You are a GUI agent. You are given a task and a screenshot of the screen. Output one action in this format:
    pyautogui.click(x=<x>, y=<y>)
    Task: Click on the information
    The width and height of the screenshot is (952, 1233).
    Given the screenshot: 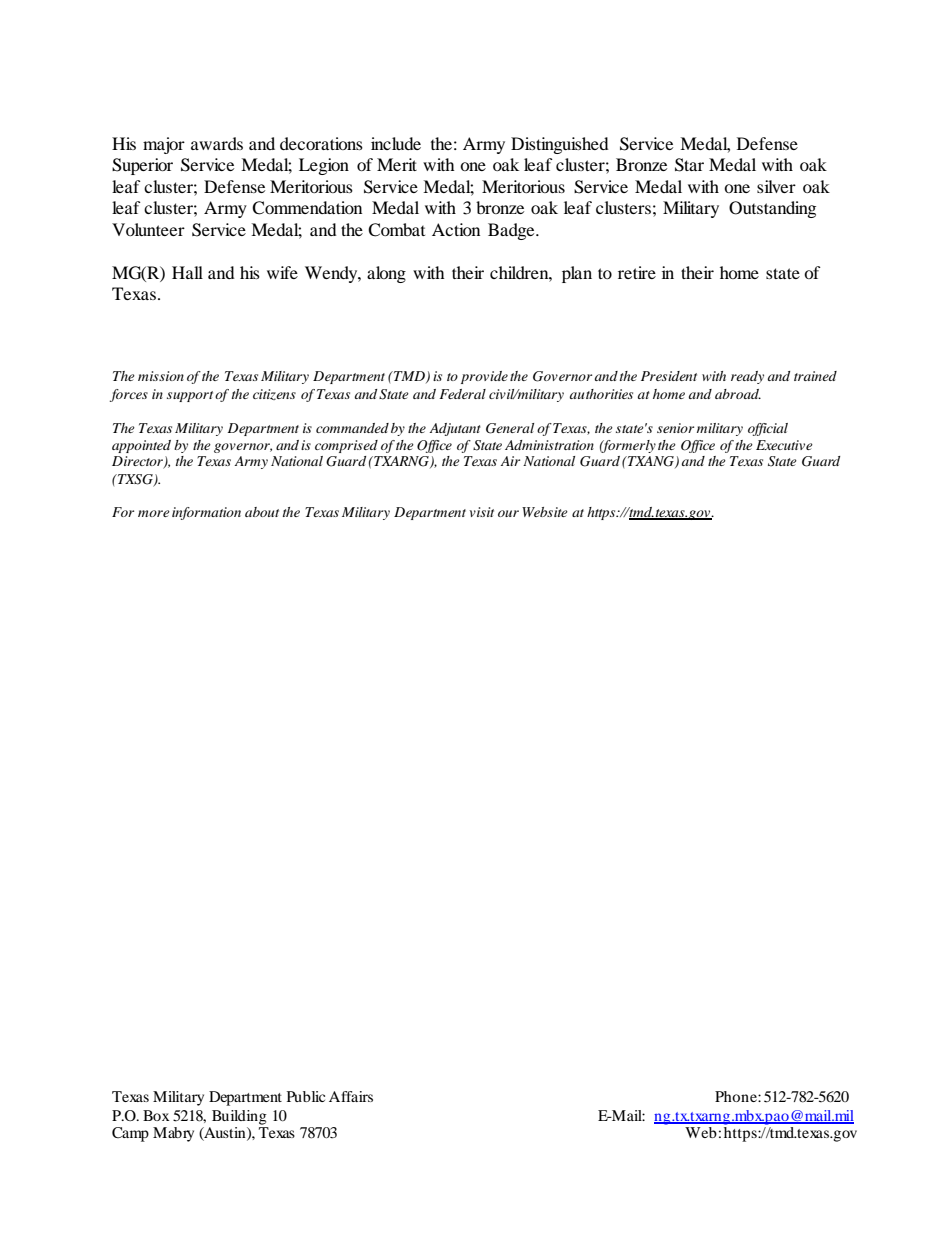 What is the action you would take?
    pyautogui.click(x=206, y=513)
